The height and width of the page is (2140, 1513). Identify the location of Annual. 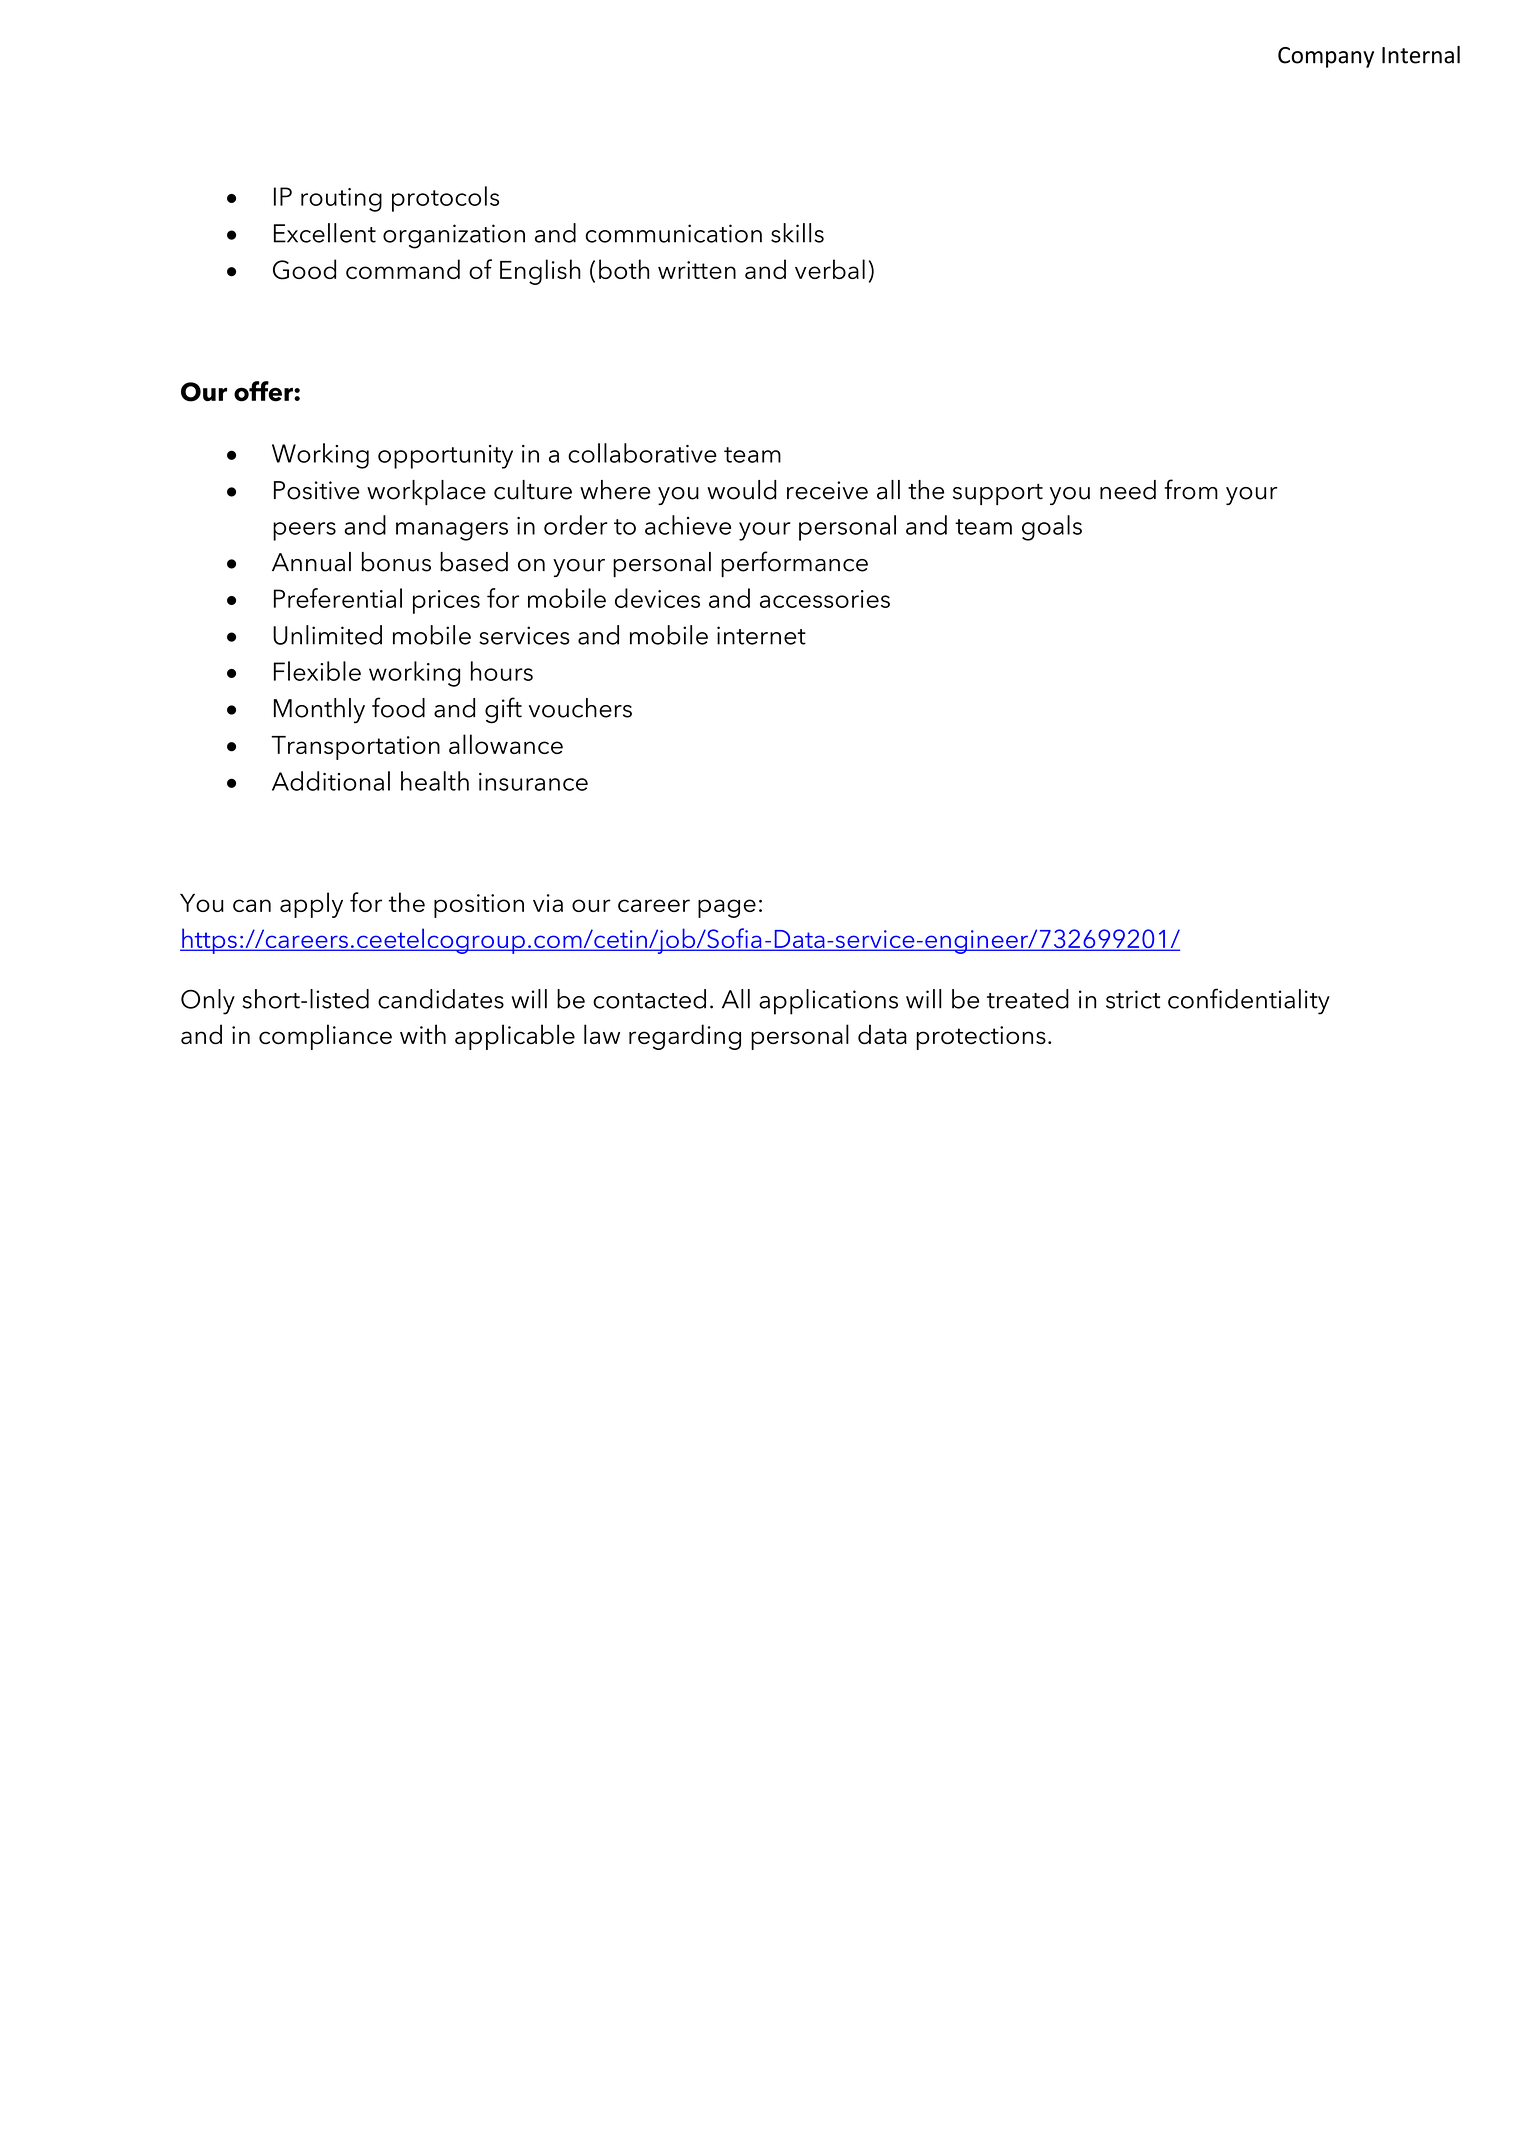
(311, 562).
